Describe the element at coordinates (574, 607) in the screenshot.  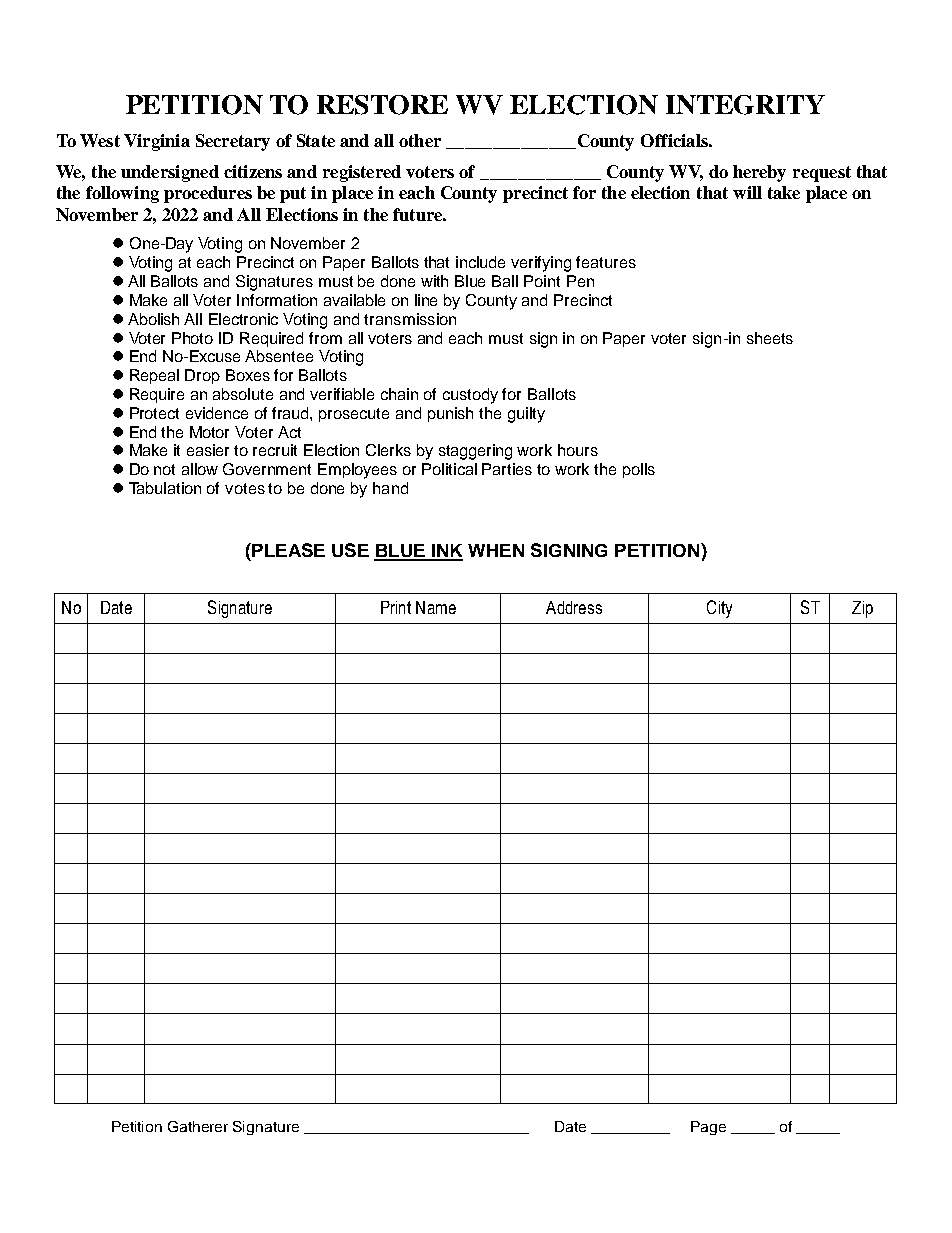
I see `Address` at that location.
